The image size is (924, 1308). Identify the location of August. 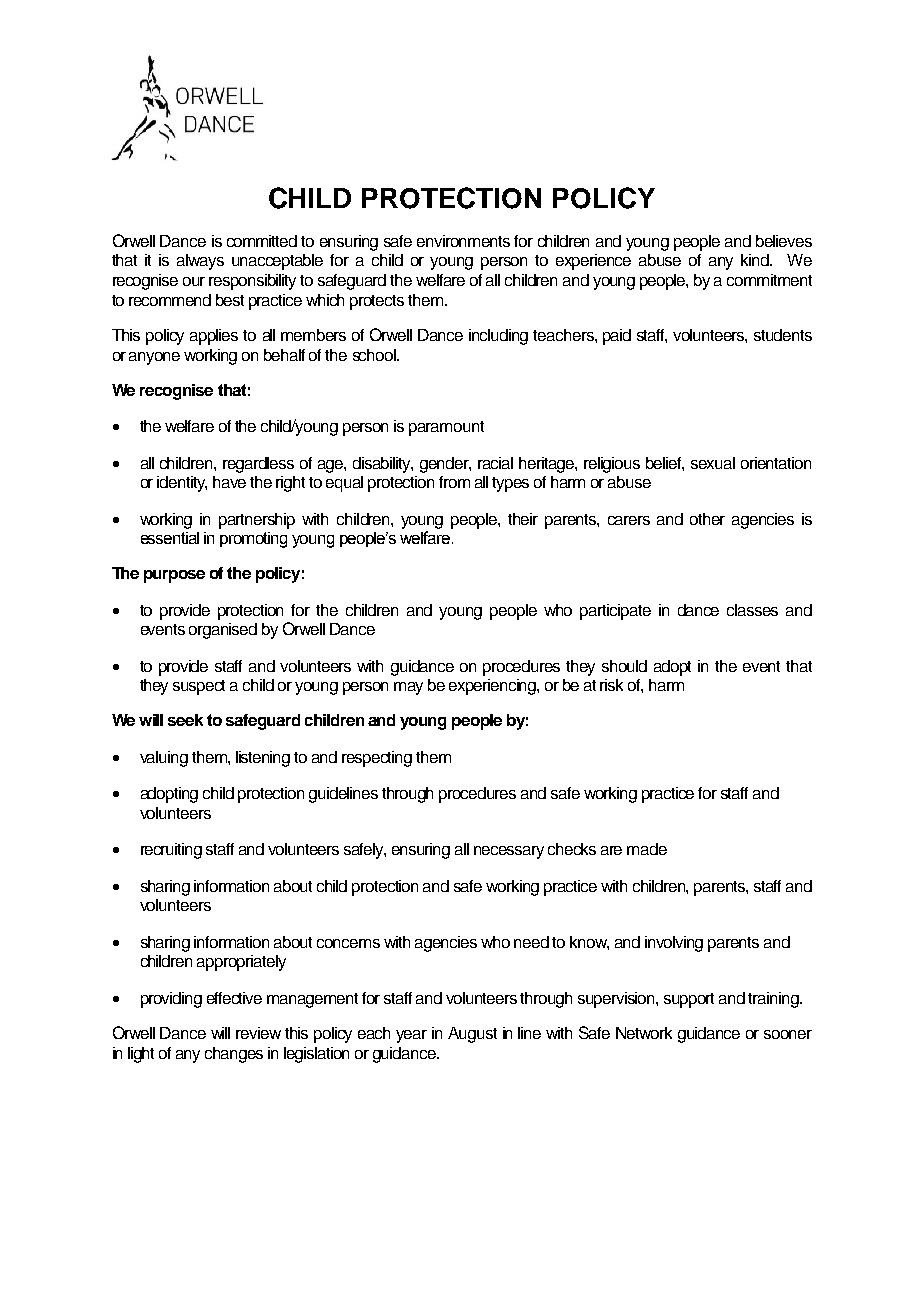
(472, 1035).
